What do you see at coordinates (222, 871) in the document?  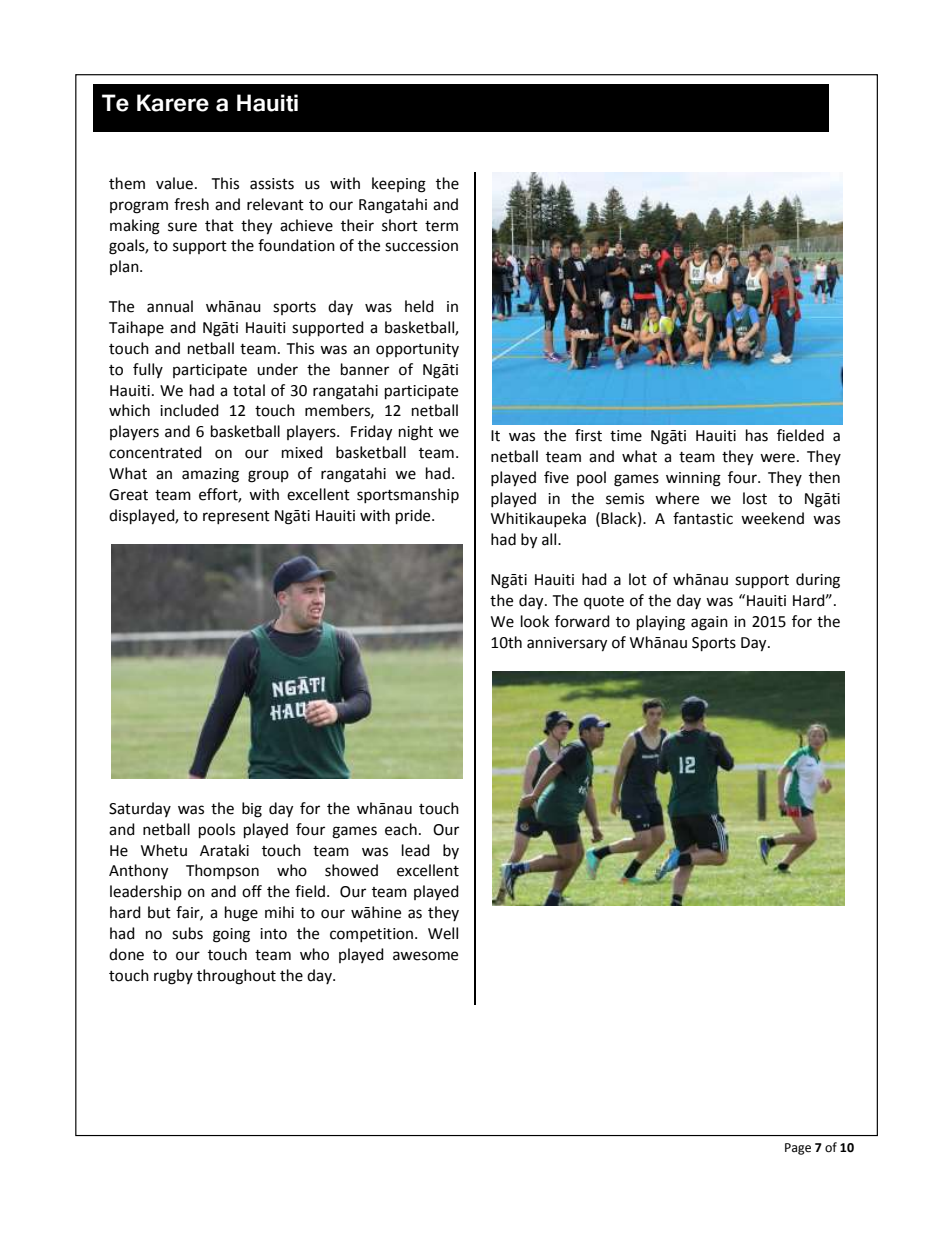 I see `Thompson` at bounding box center [222, 871].
